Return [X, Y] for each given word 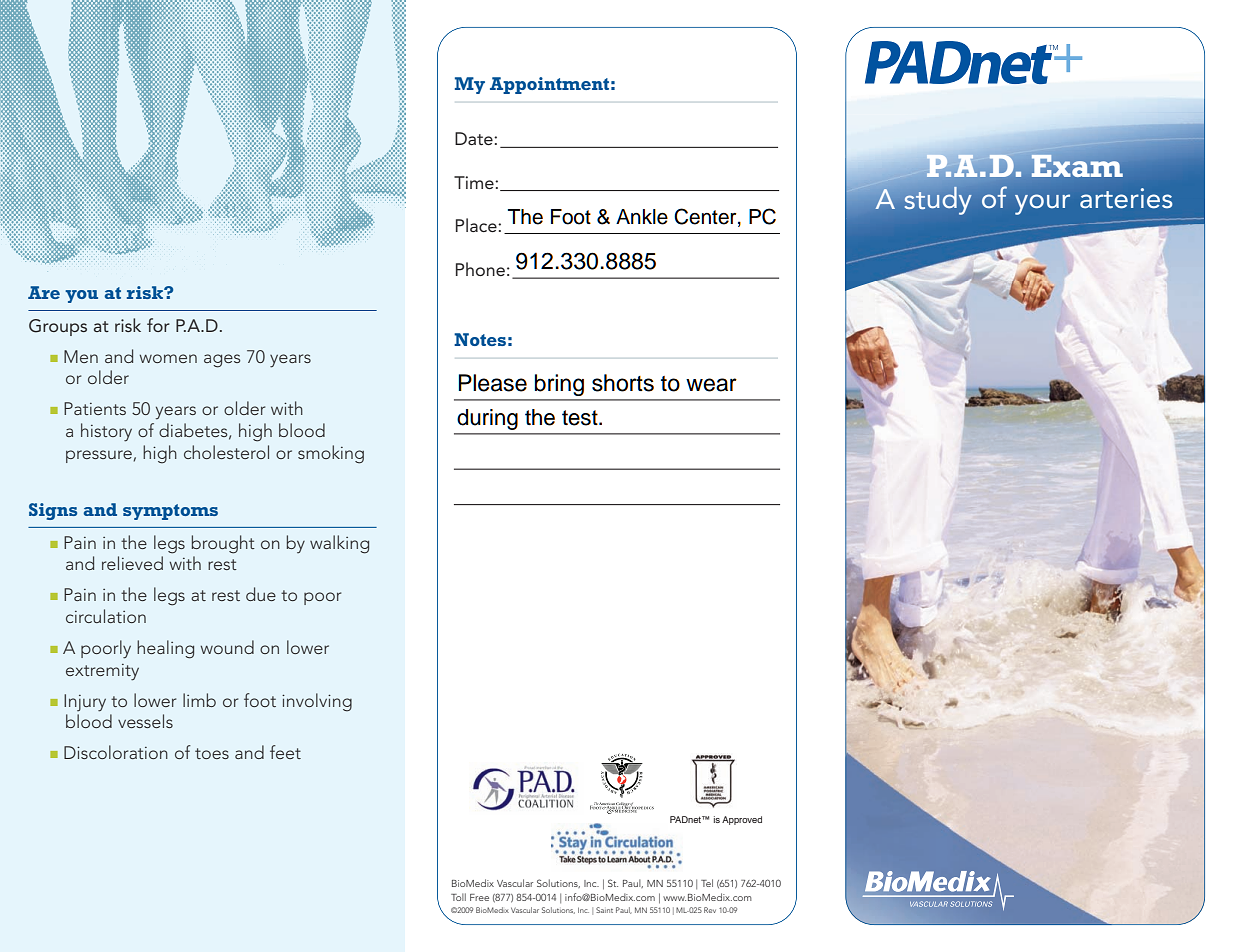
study [938, 201]
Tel [707, 883]
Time [475, 182]
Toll [458, 897]
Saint [604, 910]
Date [475, 138]
